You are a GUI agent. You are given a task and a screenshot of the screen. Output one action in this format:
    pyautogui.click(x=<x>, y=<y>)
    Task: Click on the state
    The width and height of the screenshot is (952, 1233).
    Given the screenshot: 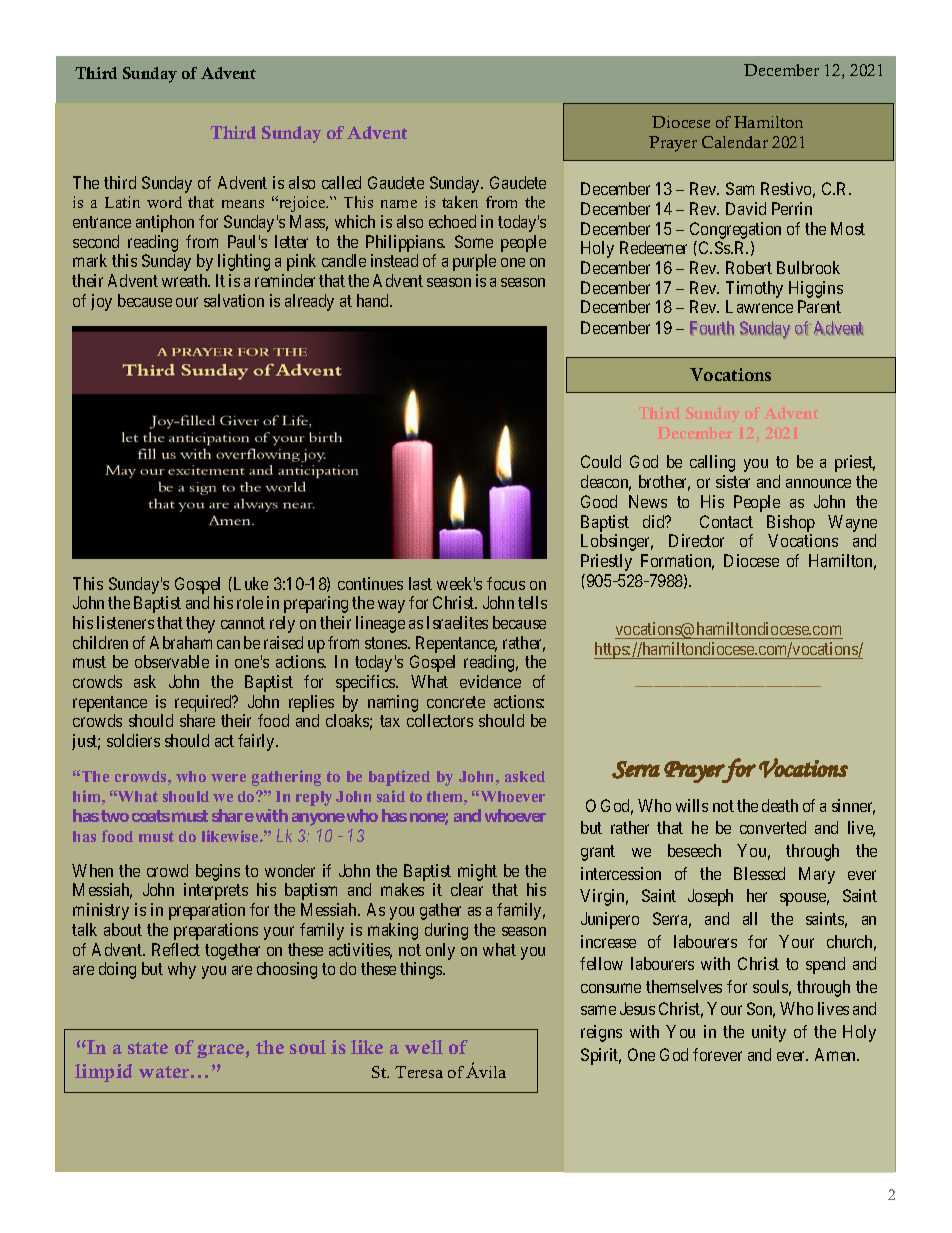 What is the action you would take?
    pyautogui.click(x=148, y=1048)
